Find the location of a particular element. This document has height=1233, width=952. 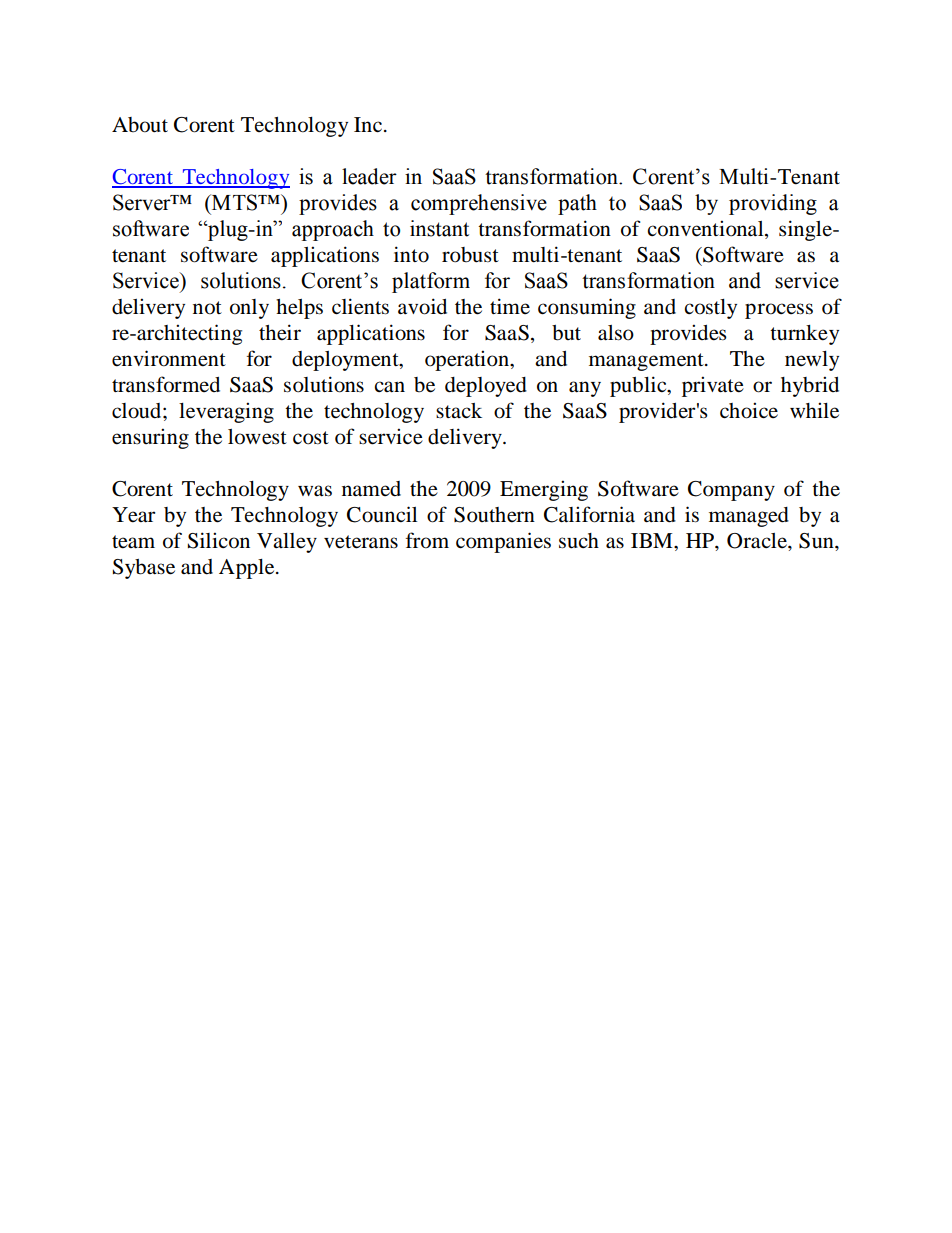

About is located at coordinates (140, 125).
